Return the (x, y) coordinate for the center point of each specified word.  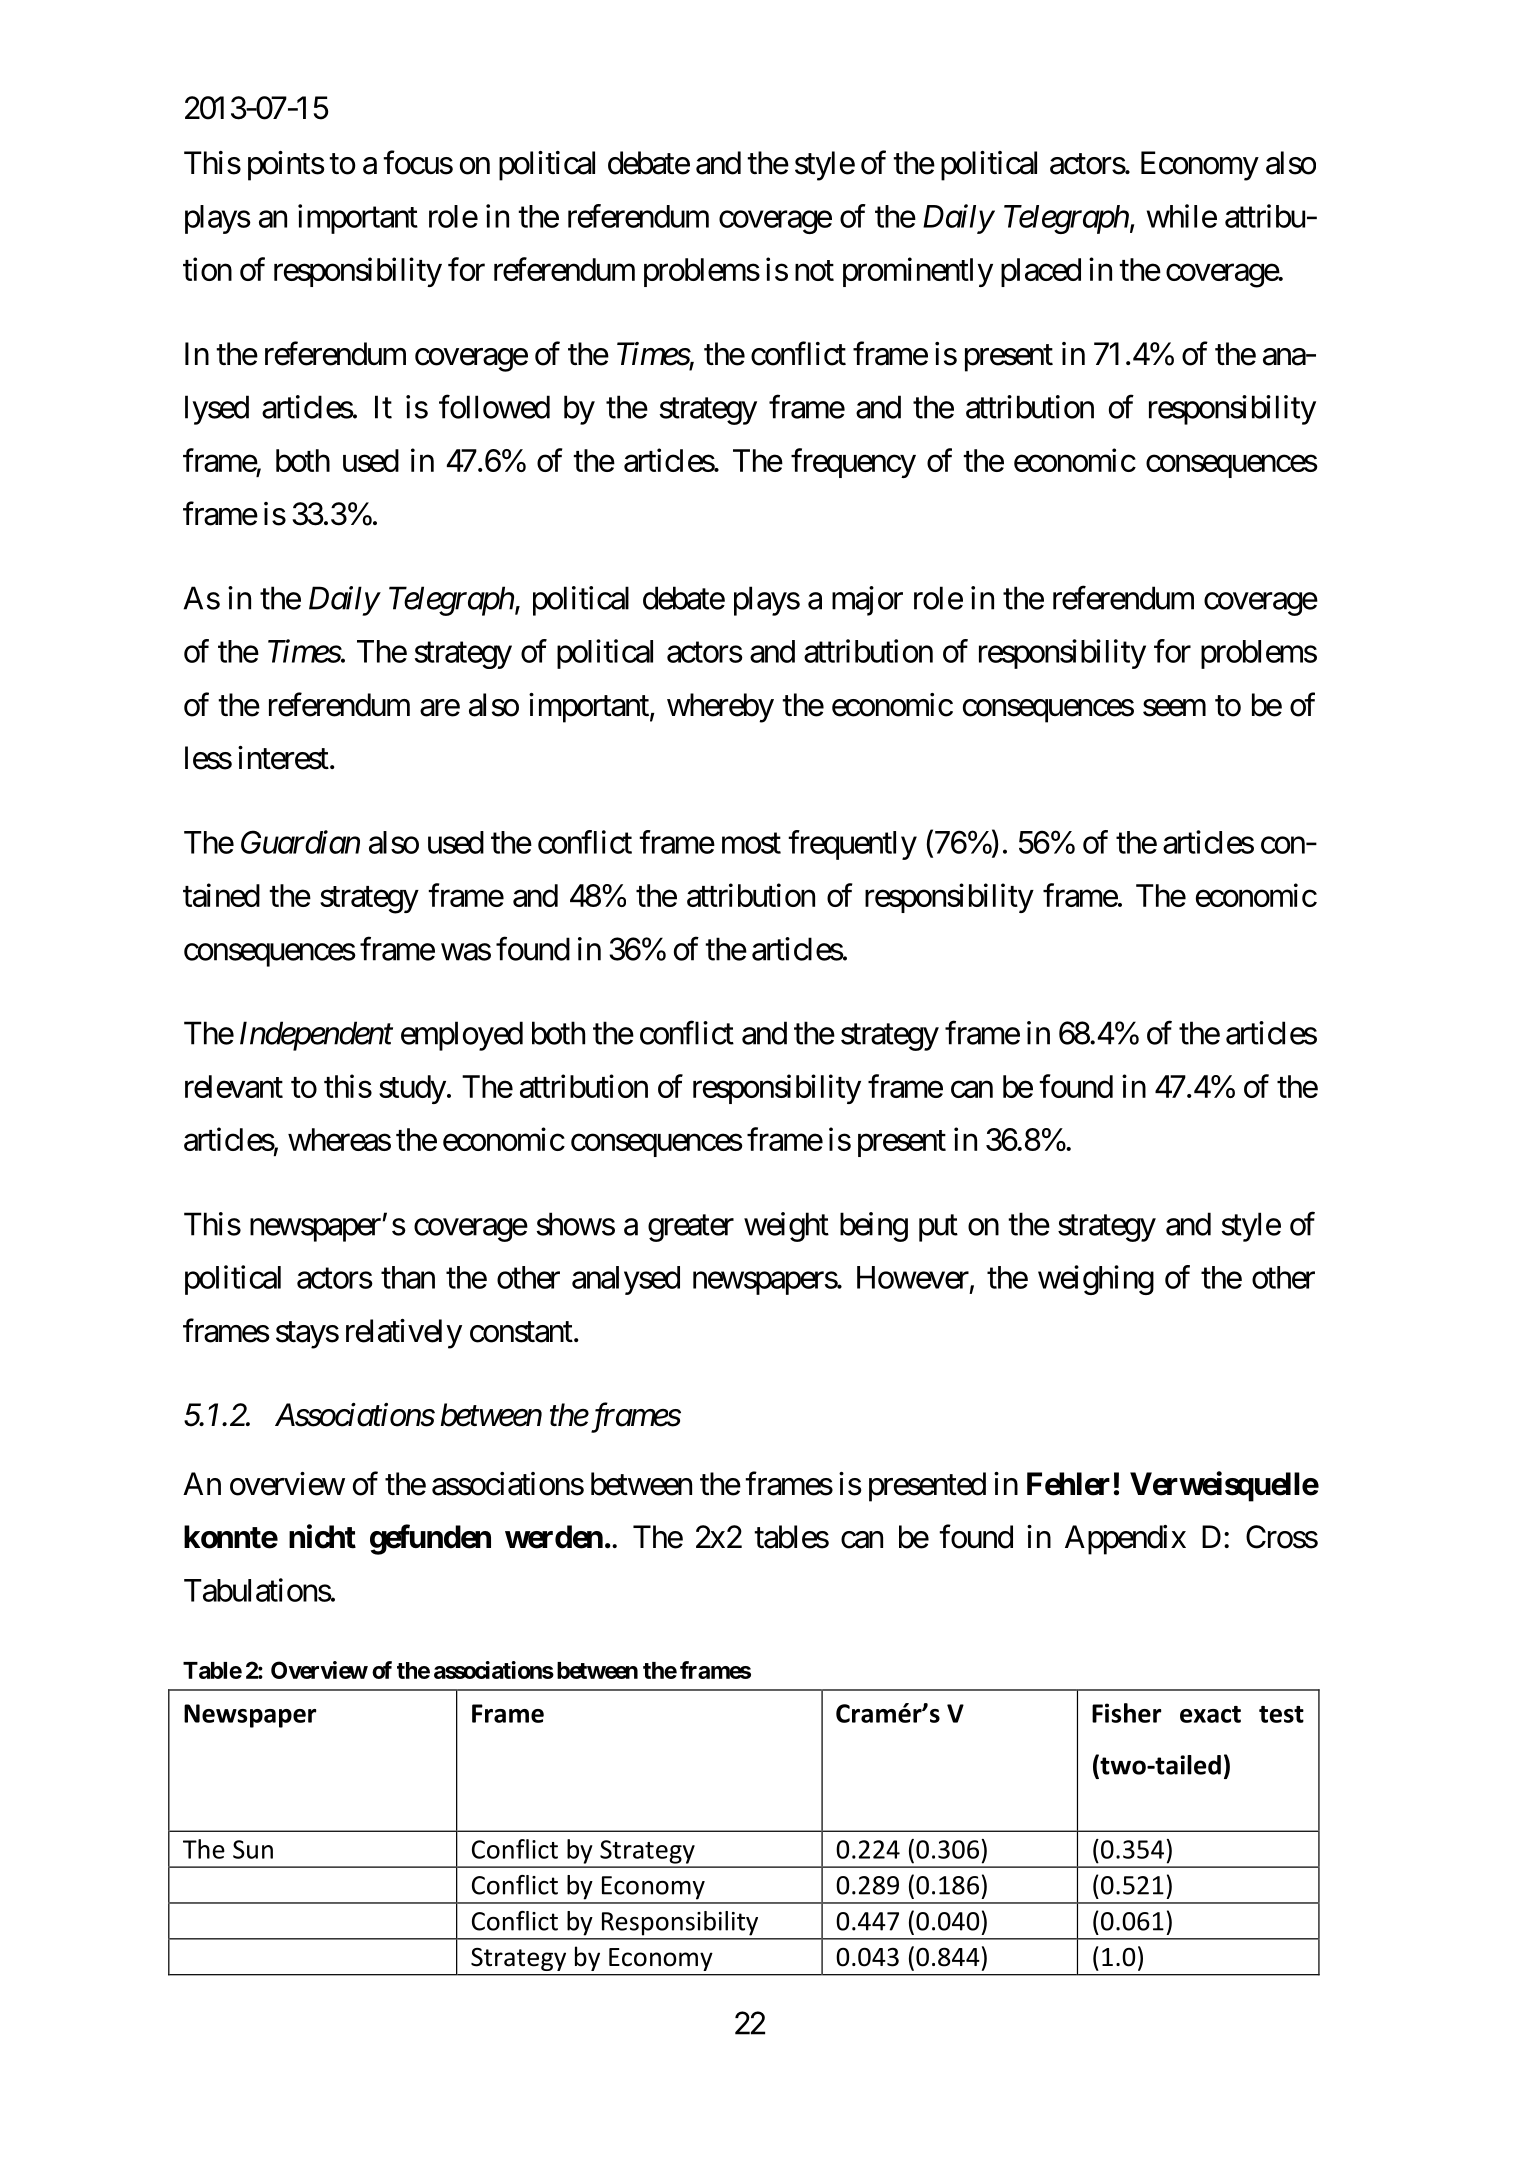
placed (1041, 272)
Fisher (1127, 1713)
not (814, 270)
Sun (253, 1849)
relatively (404, 1334)
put (938, 1228)
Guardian (300, 842)
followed (494, 407)
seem (1174, 708)
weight (786, 1227)
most (751, 843)
